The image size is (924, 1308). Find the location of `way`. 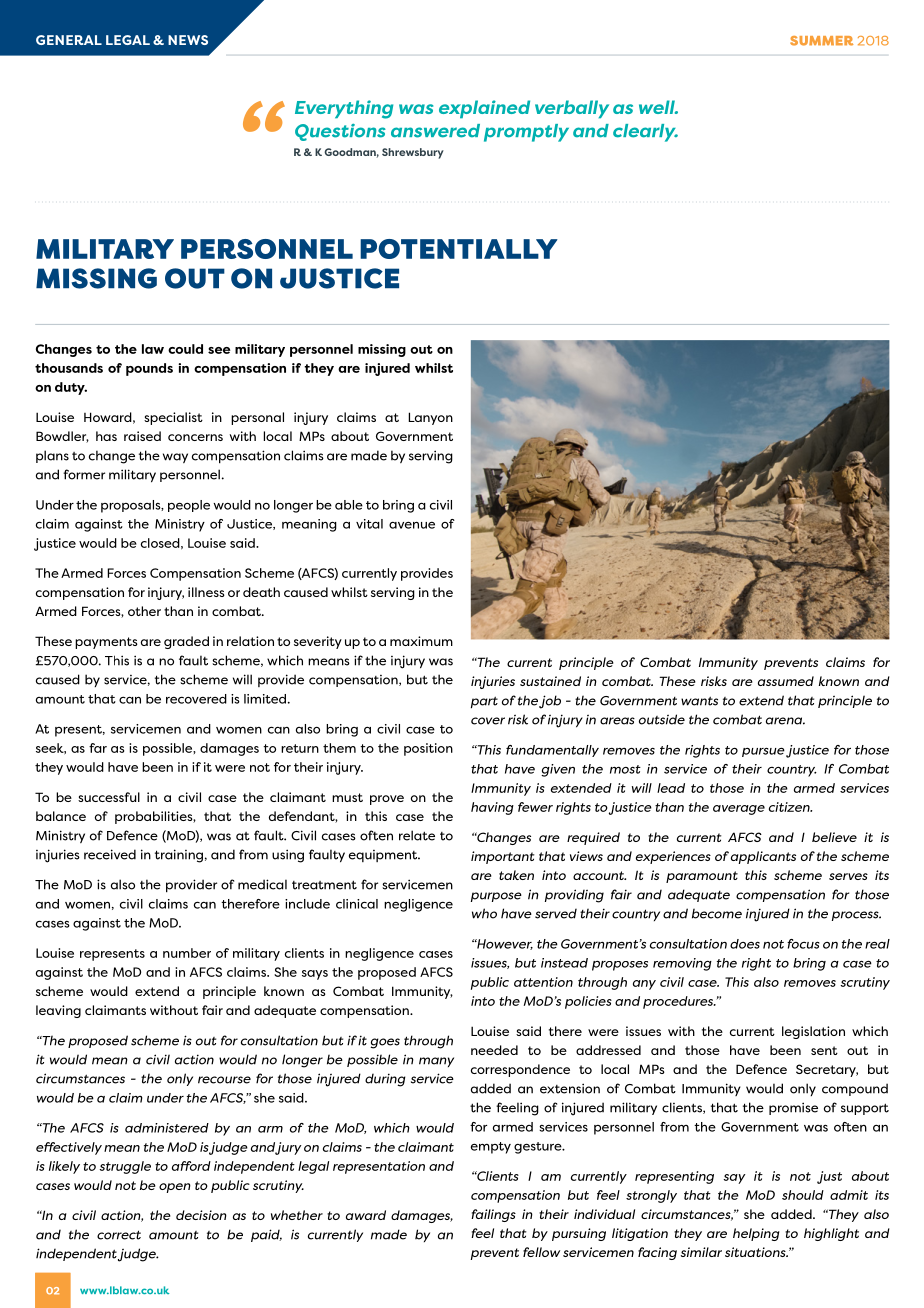

way is located at coordinates (175, 458).
